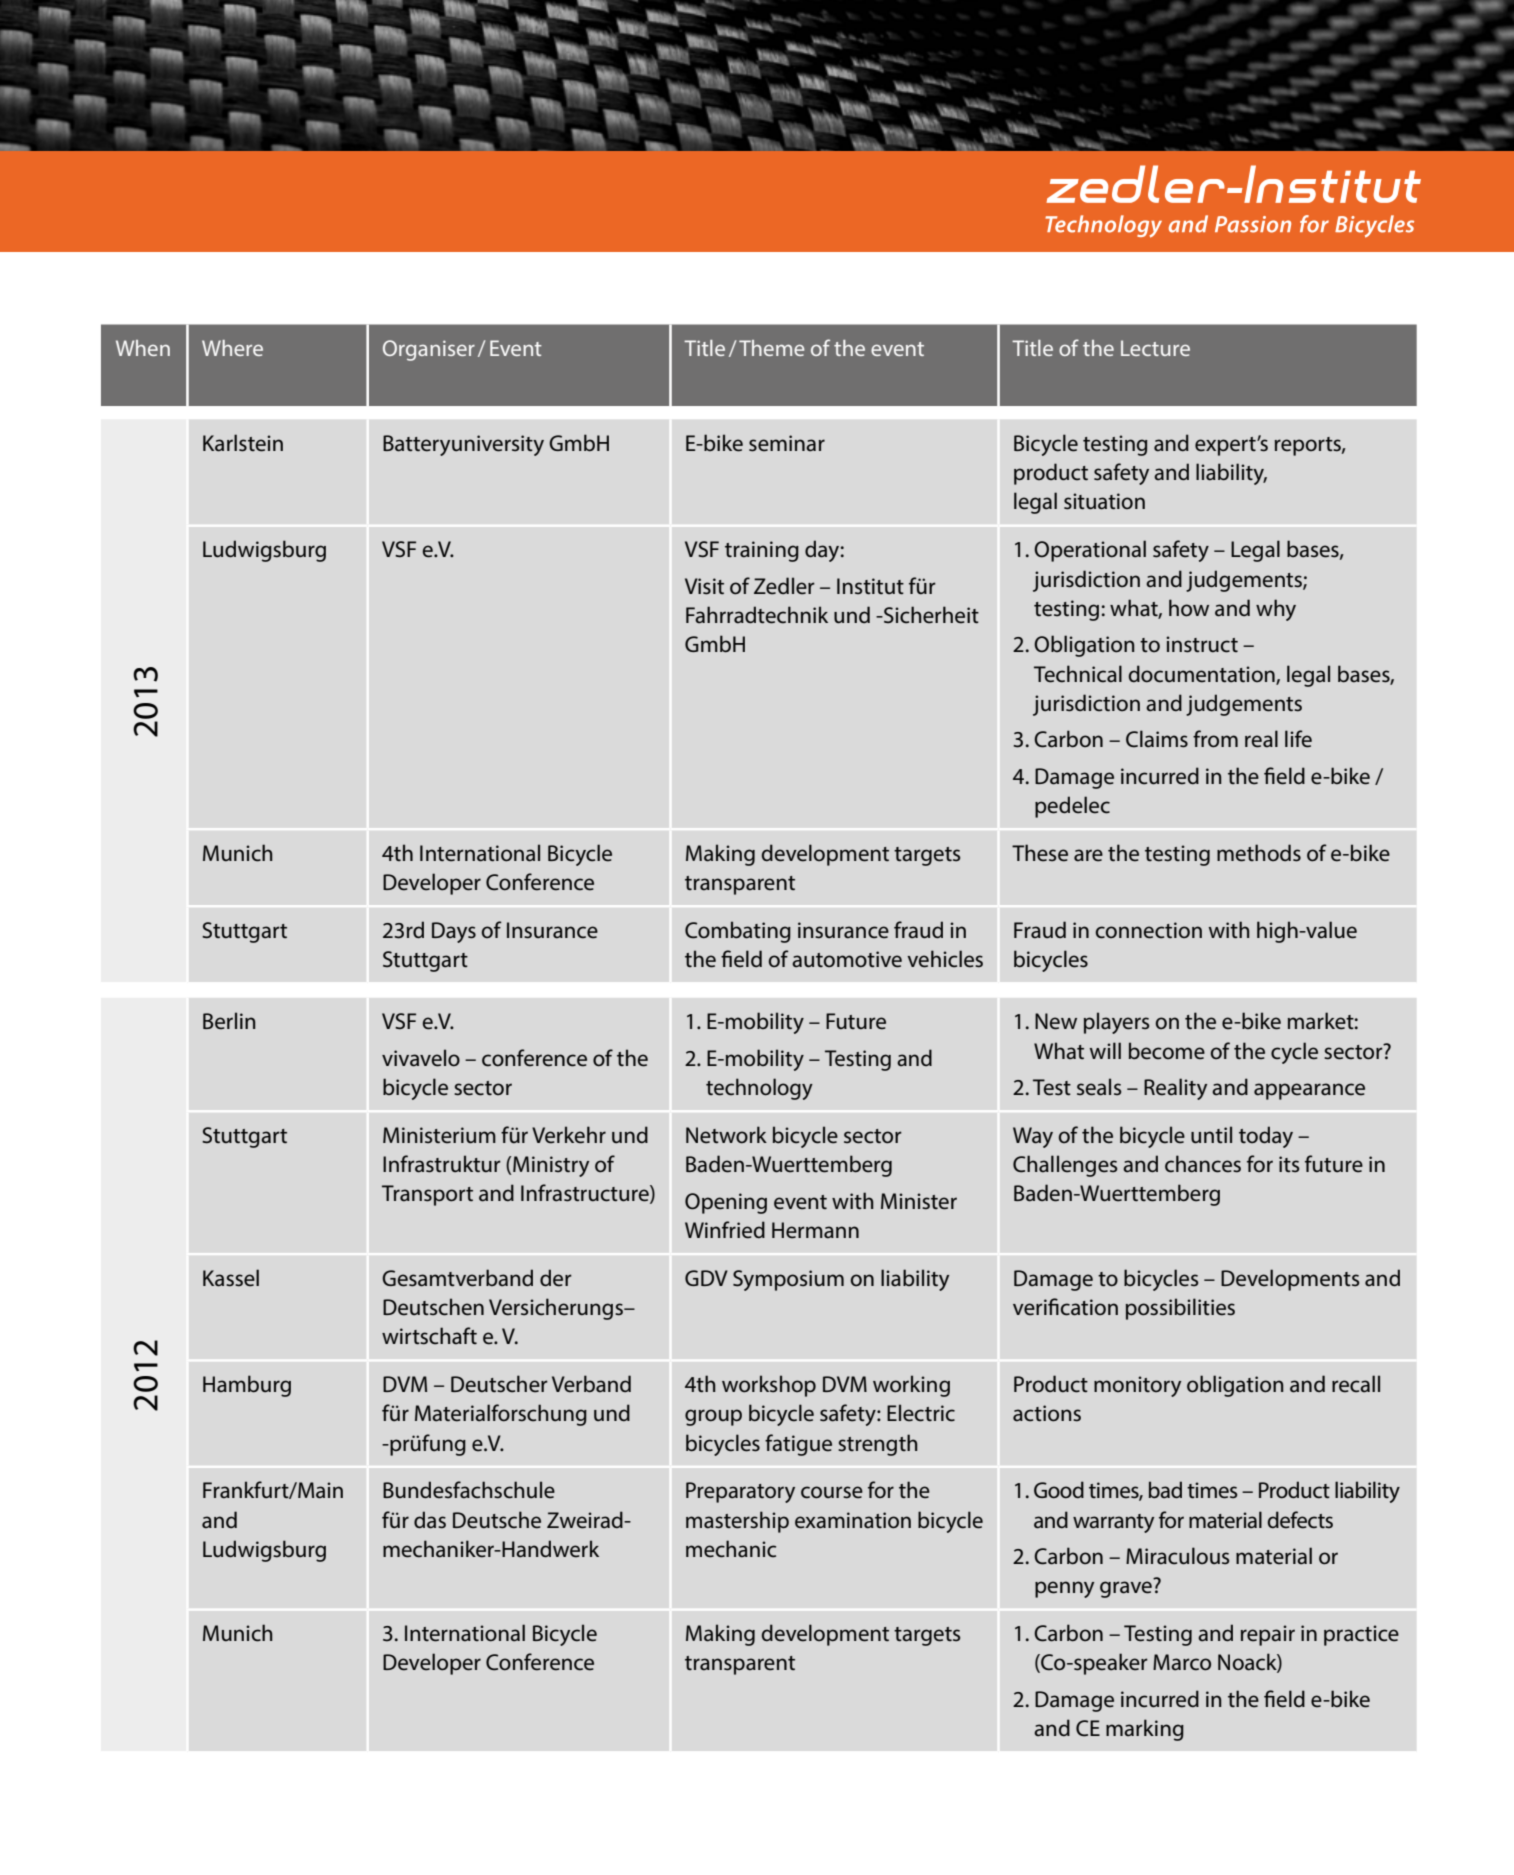 This screenshot has height=1875, width=1514. I want to click on mechanic, so click(731, 1549).
